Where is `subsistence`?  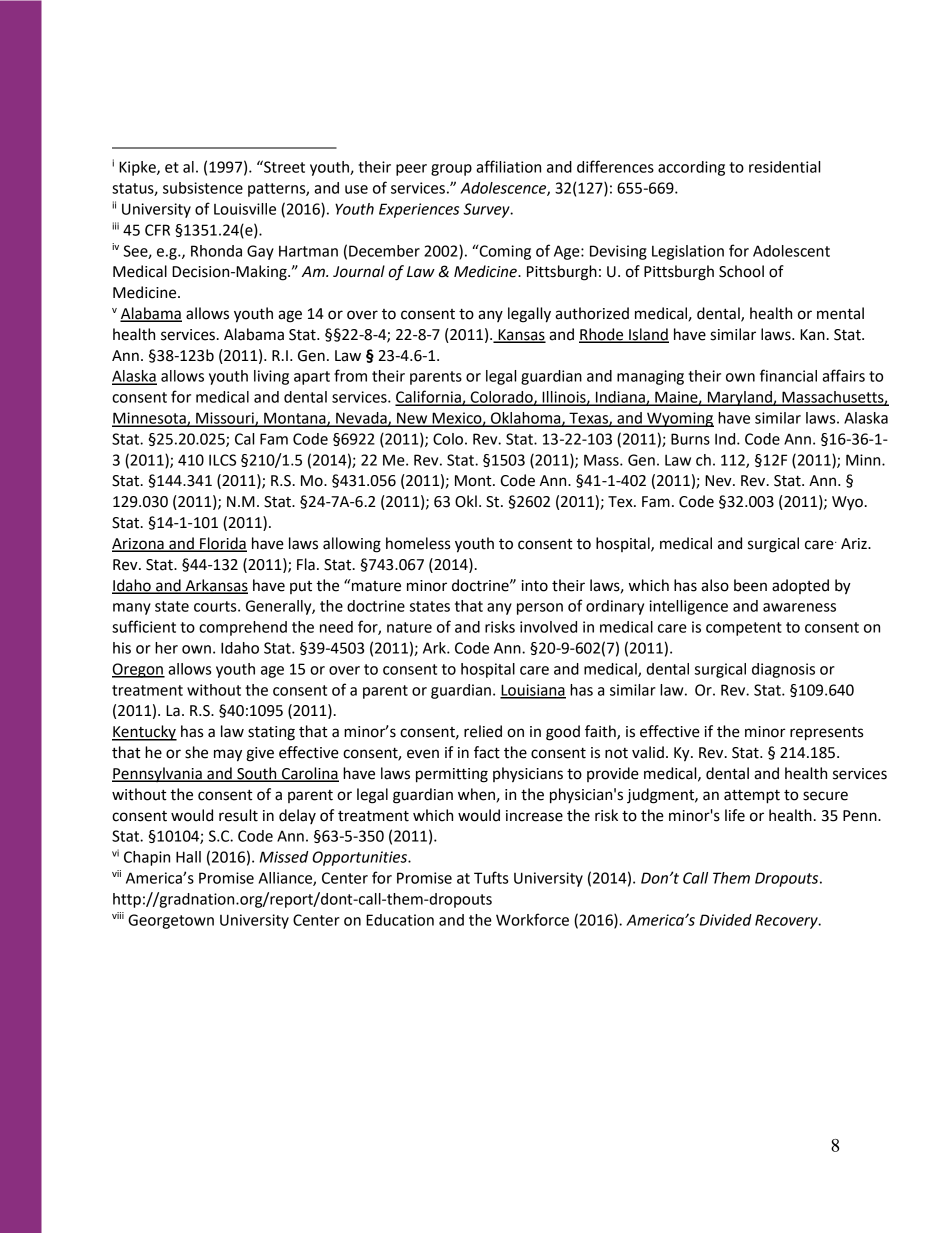
subsistence is located at coordinates (203, 188).
